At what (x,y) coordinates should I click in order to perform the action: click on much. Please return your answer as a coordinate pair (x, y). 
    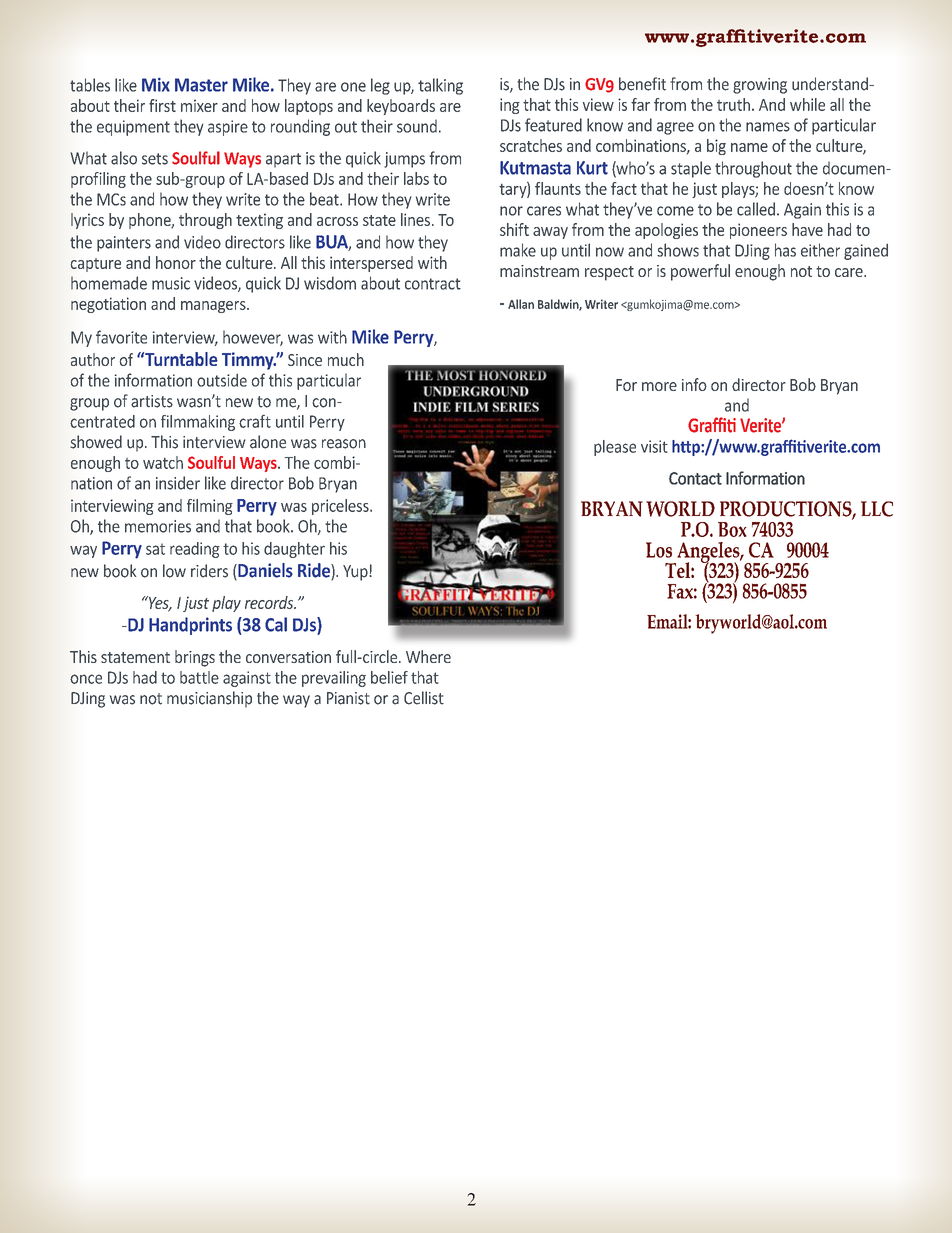
    Looking at the image, I should click on (346, 359).
